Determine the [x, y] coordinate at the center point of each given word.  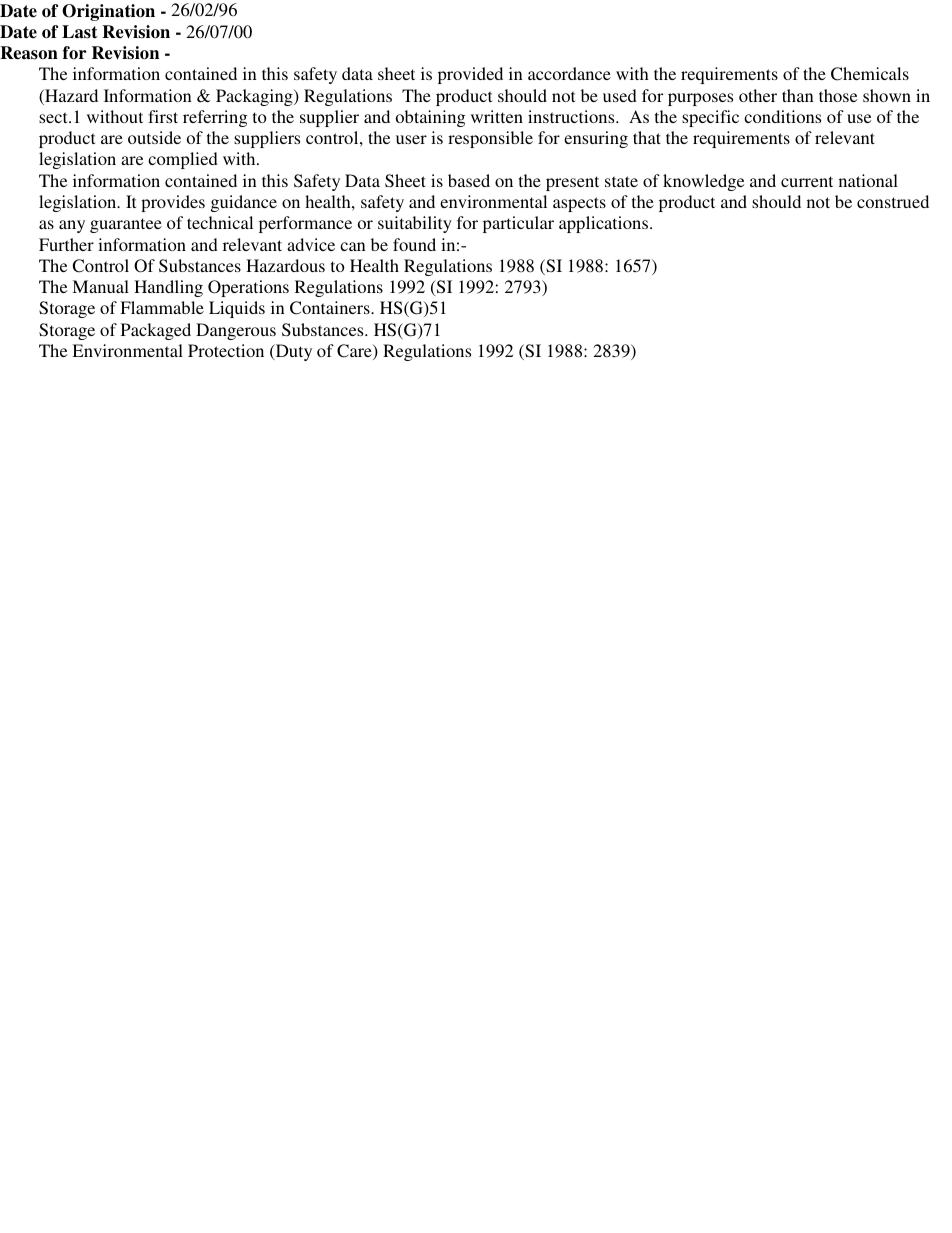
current [807, 181]
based [469, 180]
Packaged [156, 331]
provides [173, 203]
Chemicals [870, 74]
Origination [108, 12]
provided [470, 75]
